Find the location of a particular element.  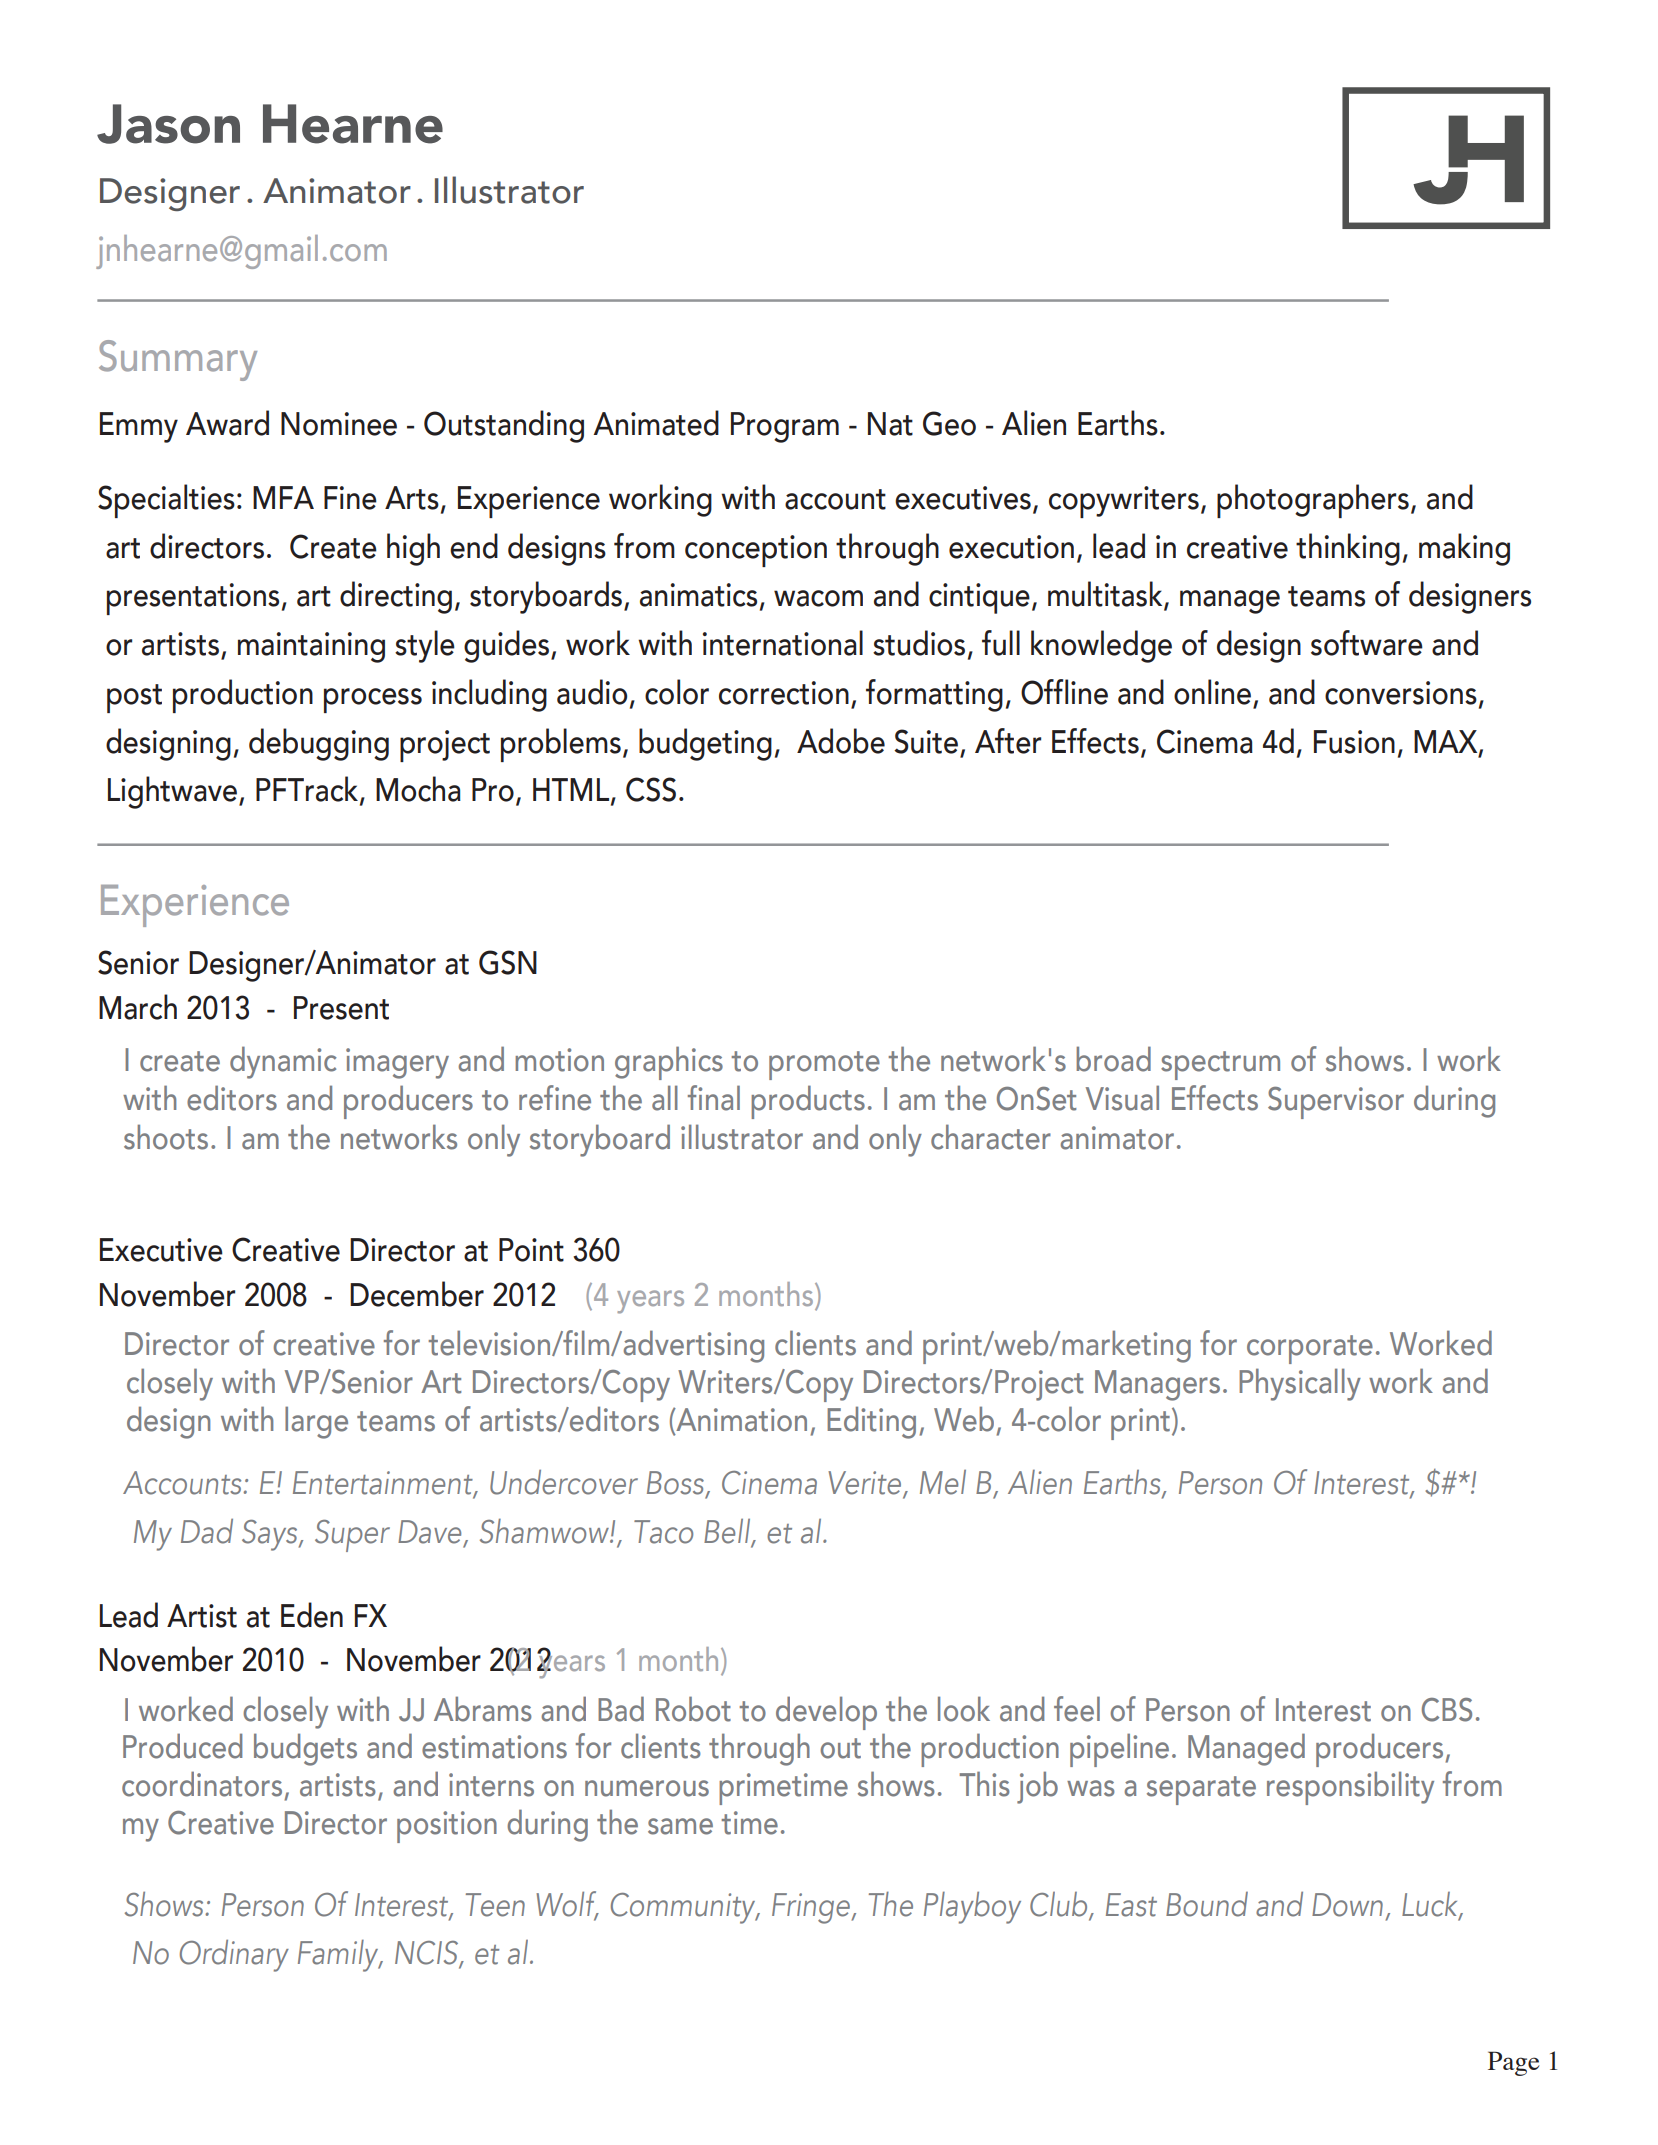

debugging is located at coordinates (319, 744).
